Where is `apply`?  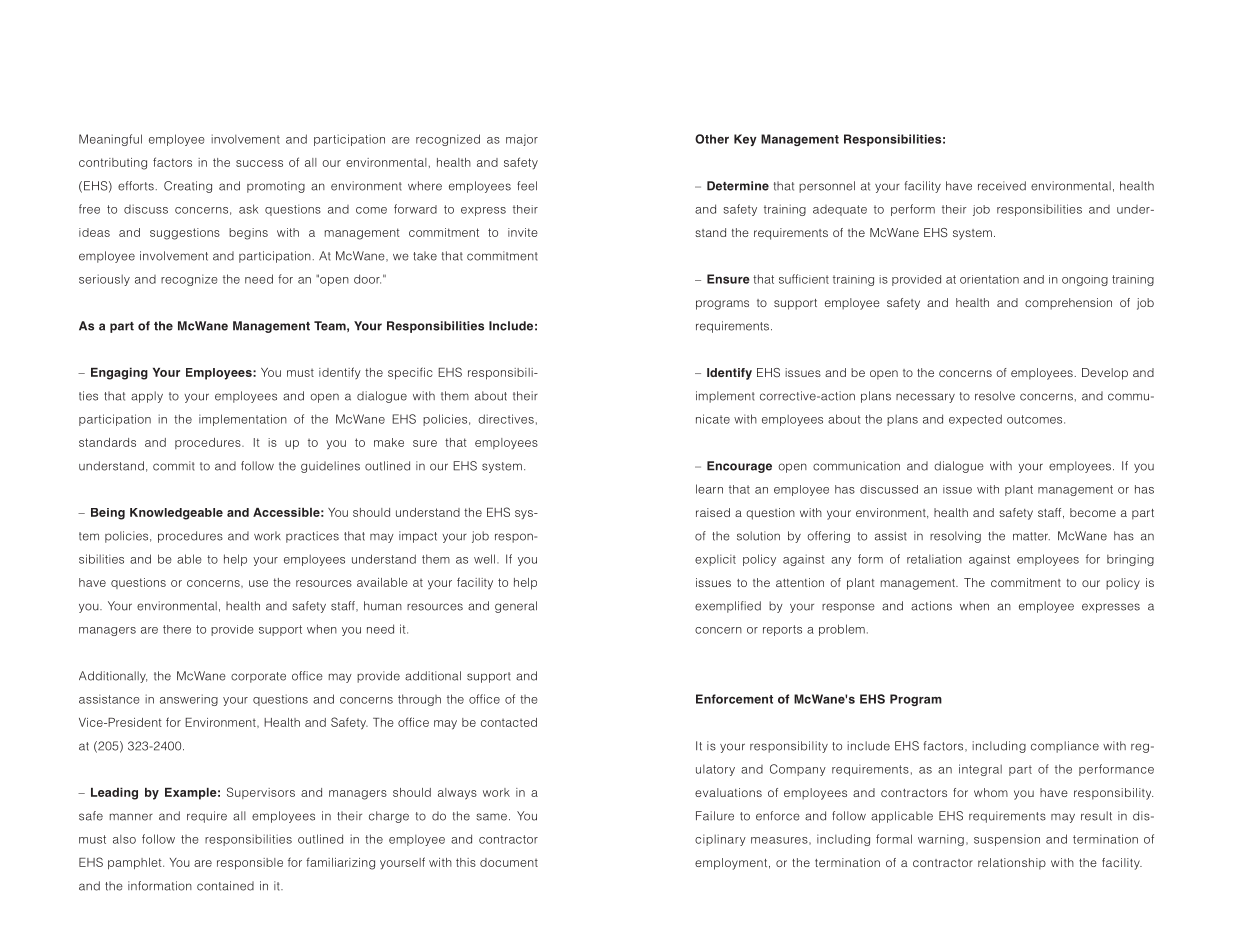 apply is located at coordinates (147, 397).
